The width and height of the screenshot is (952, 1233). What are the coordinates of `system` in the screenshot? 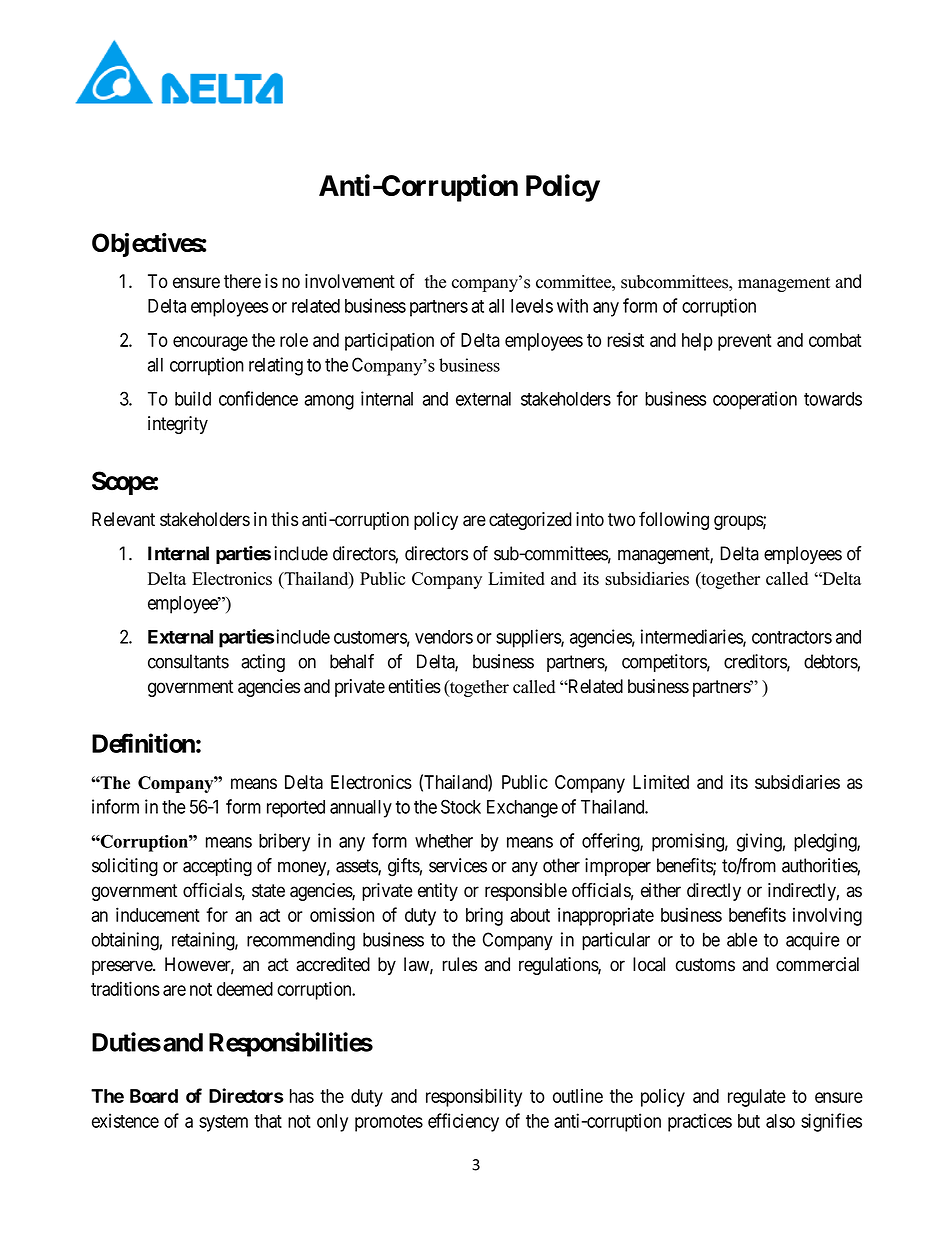 It's located at (223, 1123).
